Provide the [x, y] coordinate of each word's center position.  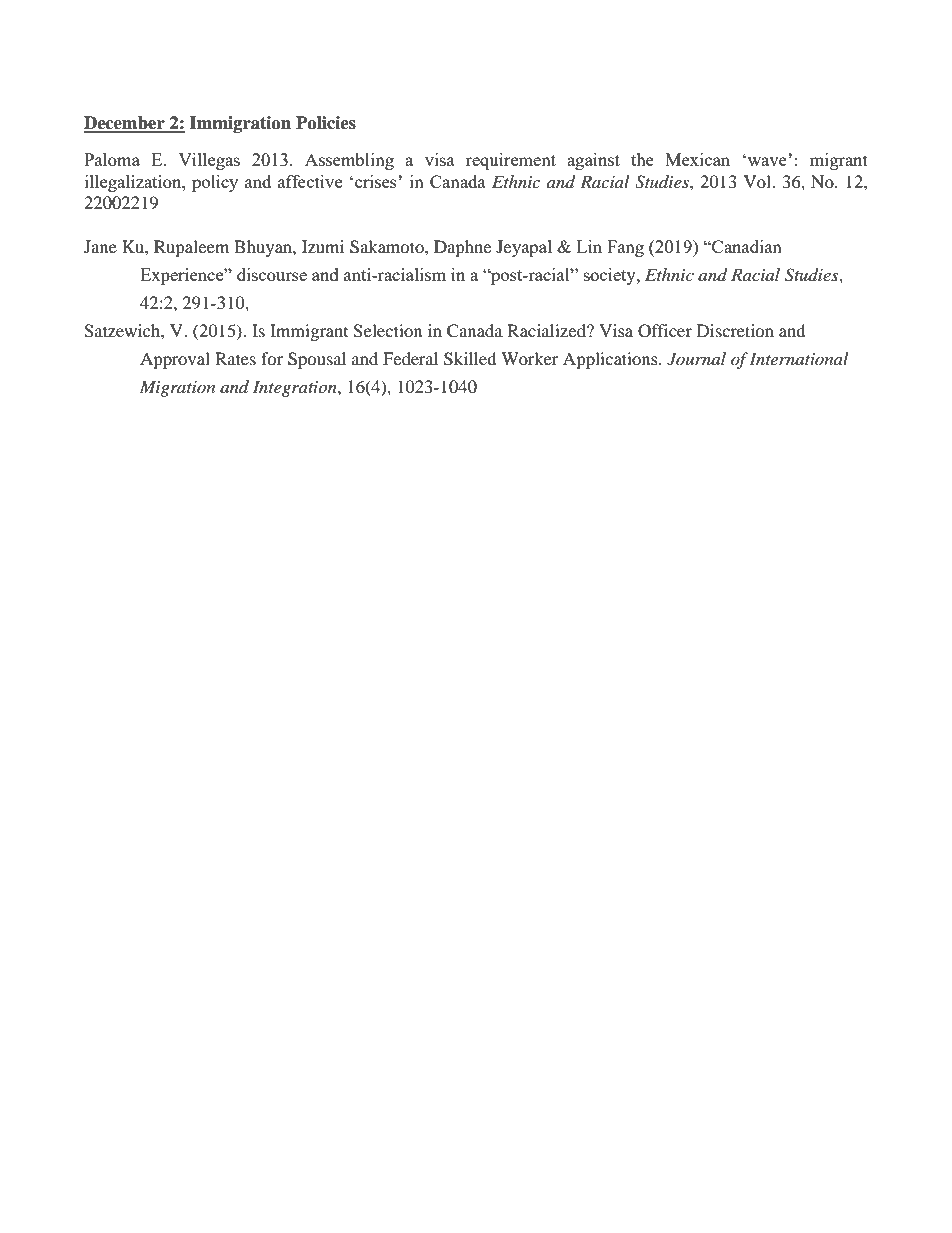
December [125, 124]
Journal [696, 359]
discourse [272, 274]
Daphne [462, 248]
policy [215, 183]
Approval [175, 360]
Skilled [470, 359]
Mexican [697, 159]
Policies [326, 123]
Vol [758, 181]
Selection [387, 331]
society [611, 276]
